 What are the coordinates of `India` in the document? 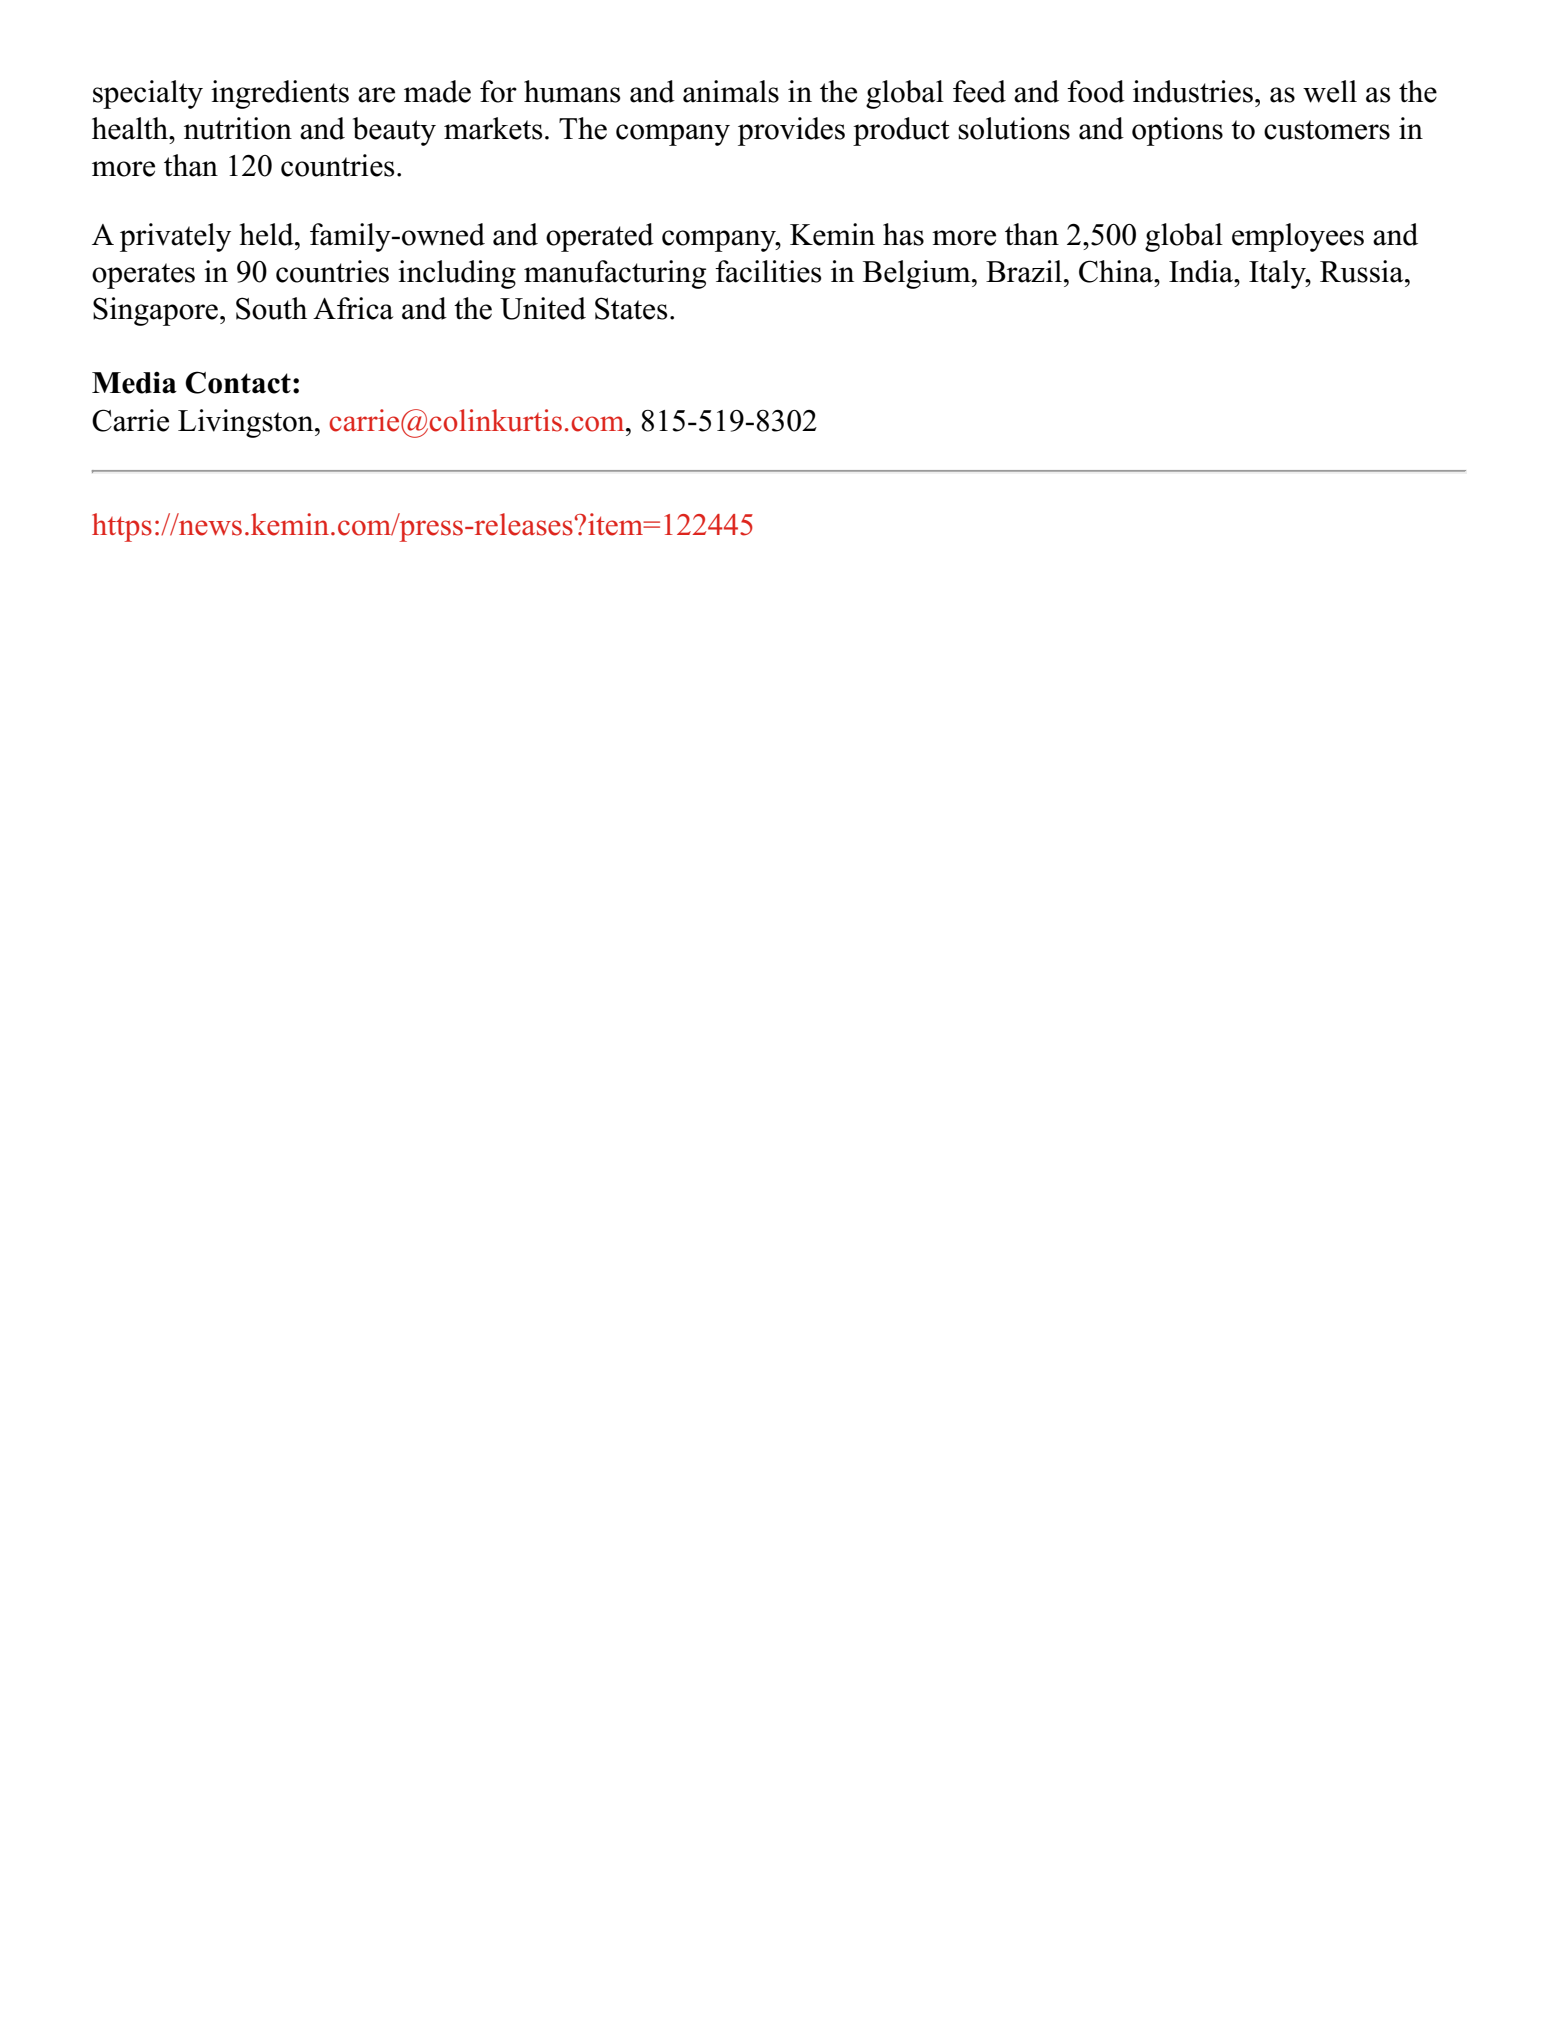 It's located at (1202, 271).
